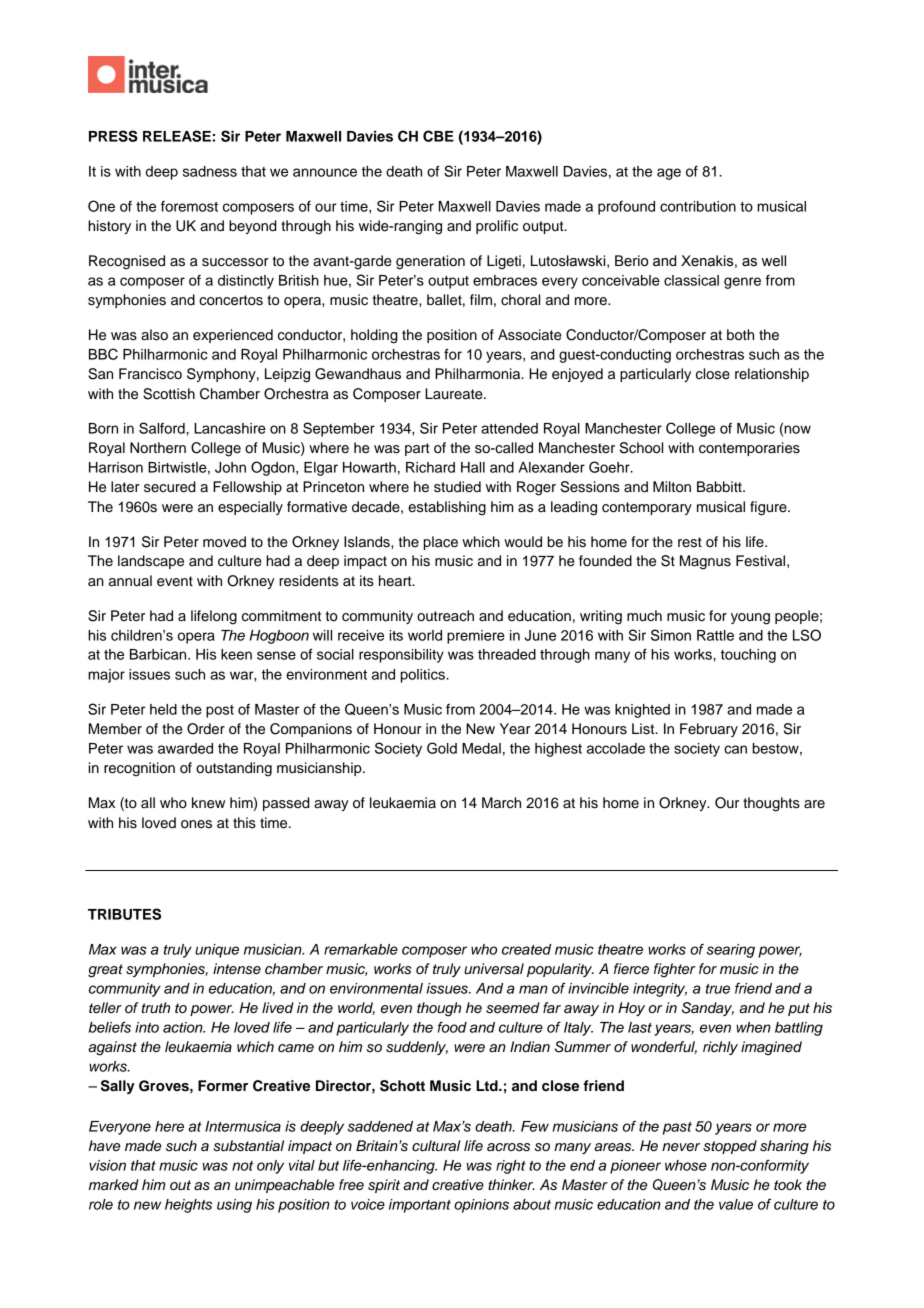 This image has height=1308, width=924. Describe the element at coordinates (196, 824) in the image. I see `ones` at that location.
